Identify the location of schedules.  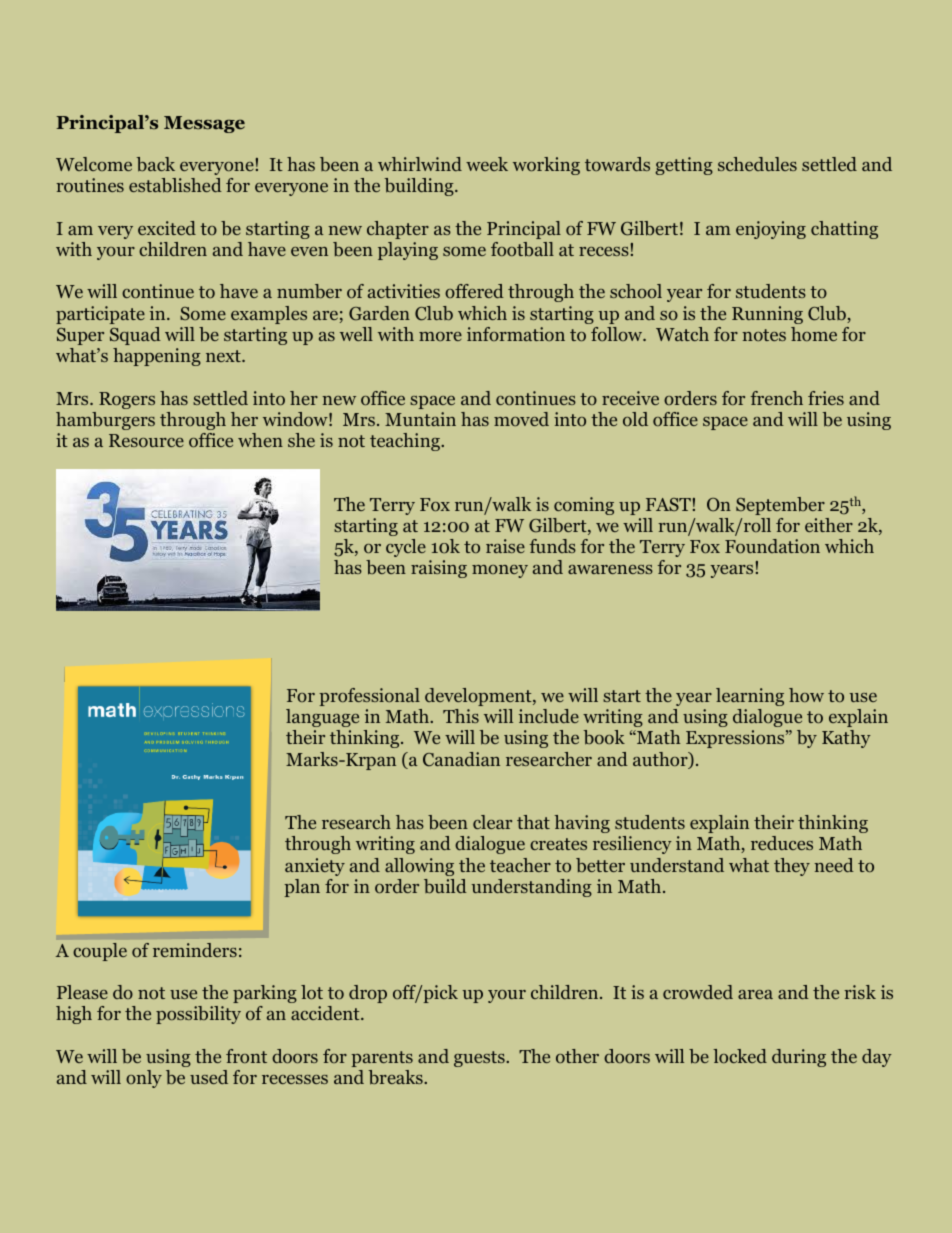
(757, 164).
